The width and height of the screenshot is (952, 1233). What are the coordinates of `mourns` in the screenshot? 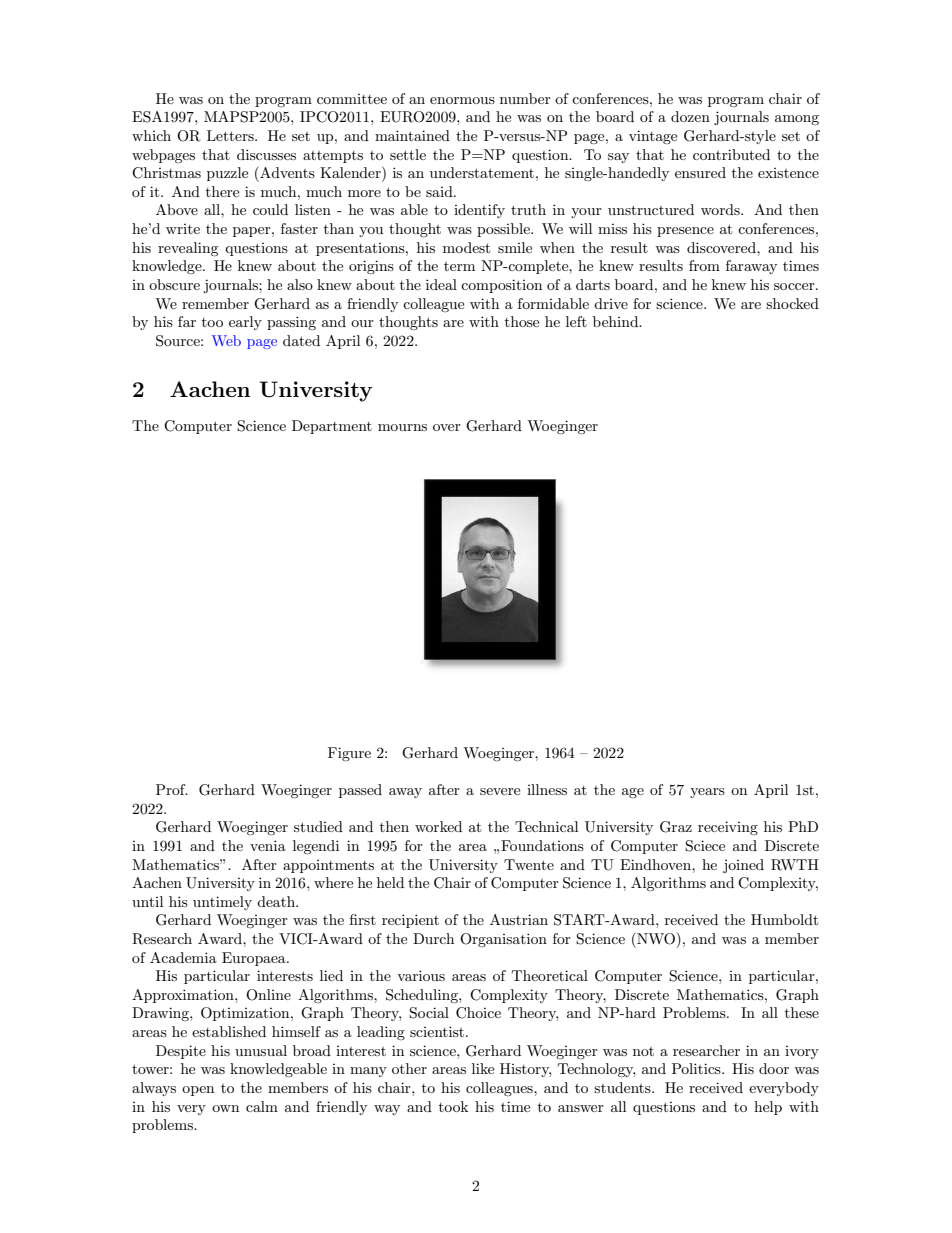 It's located at (402, 427).
